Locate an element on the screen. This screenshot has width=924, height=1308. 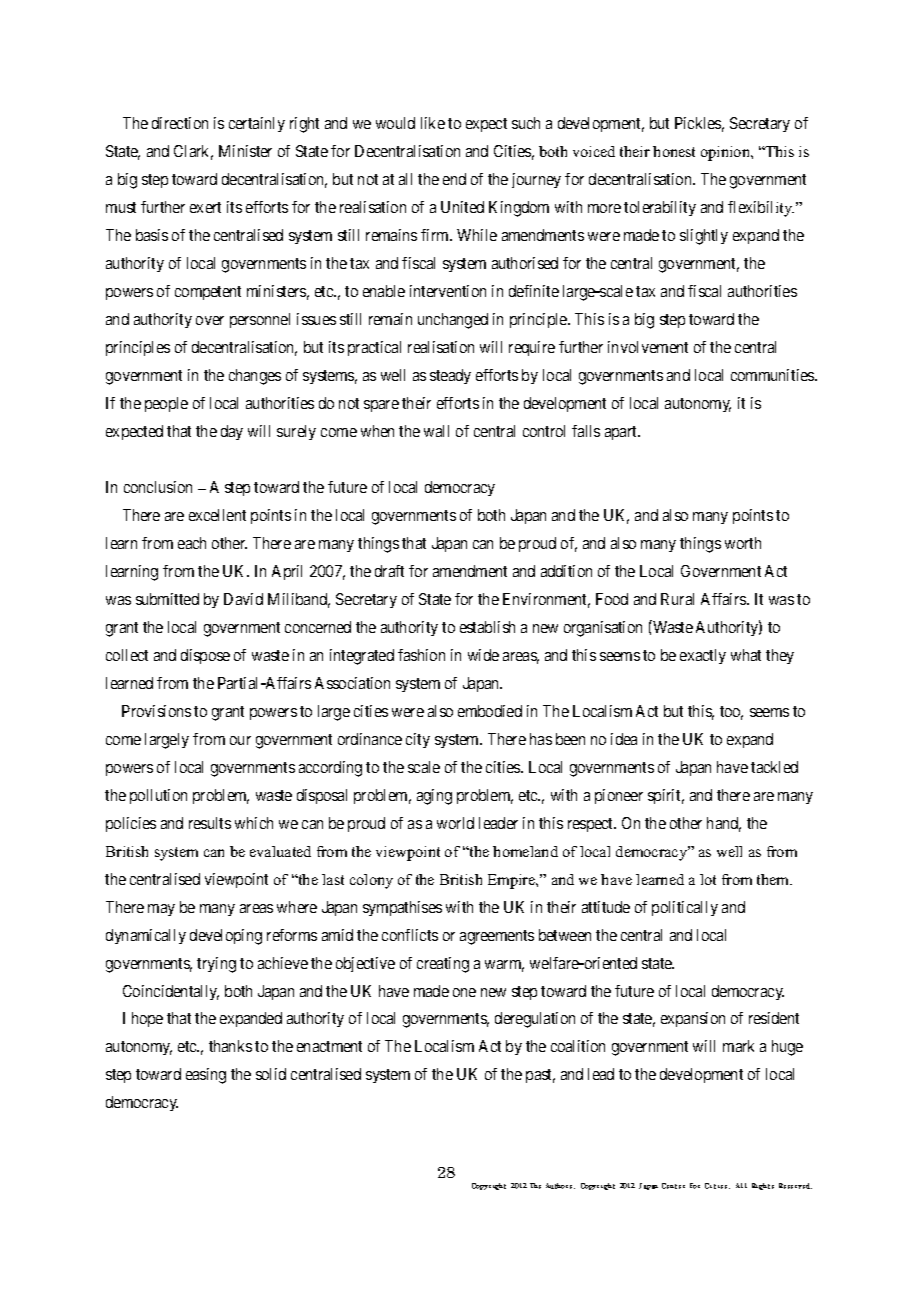
like is located at coordinates (433, 123).
